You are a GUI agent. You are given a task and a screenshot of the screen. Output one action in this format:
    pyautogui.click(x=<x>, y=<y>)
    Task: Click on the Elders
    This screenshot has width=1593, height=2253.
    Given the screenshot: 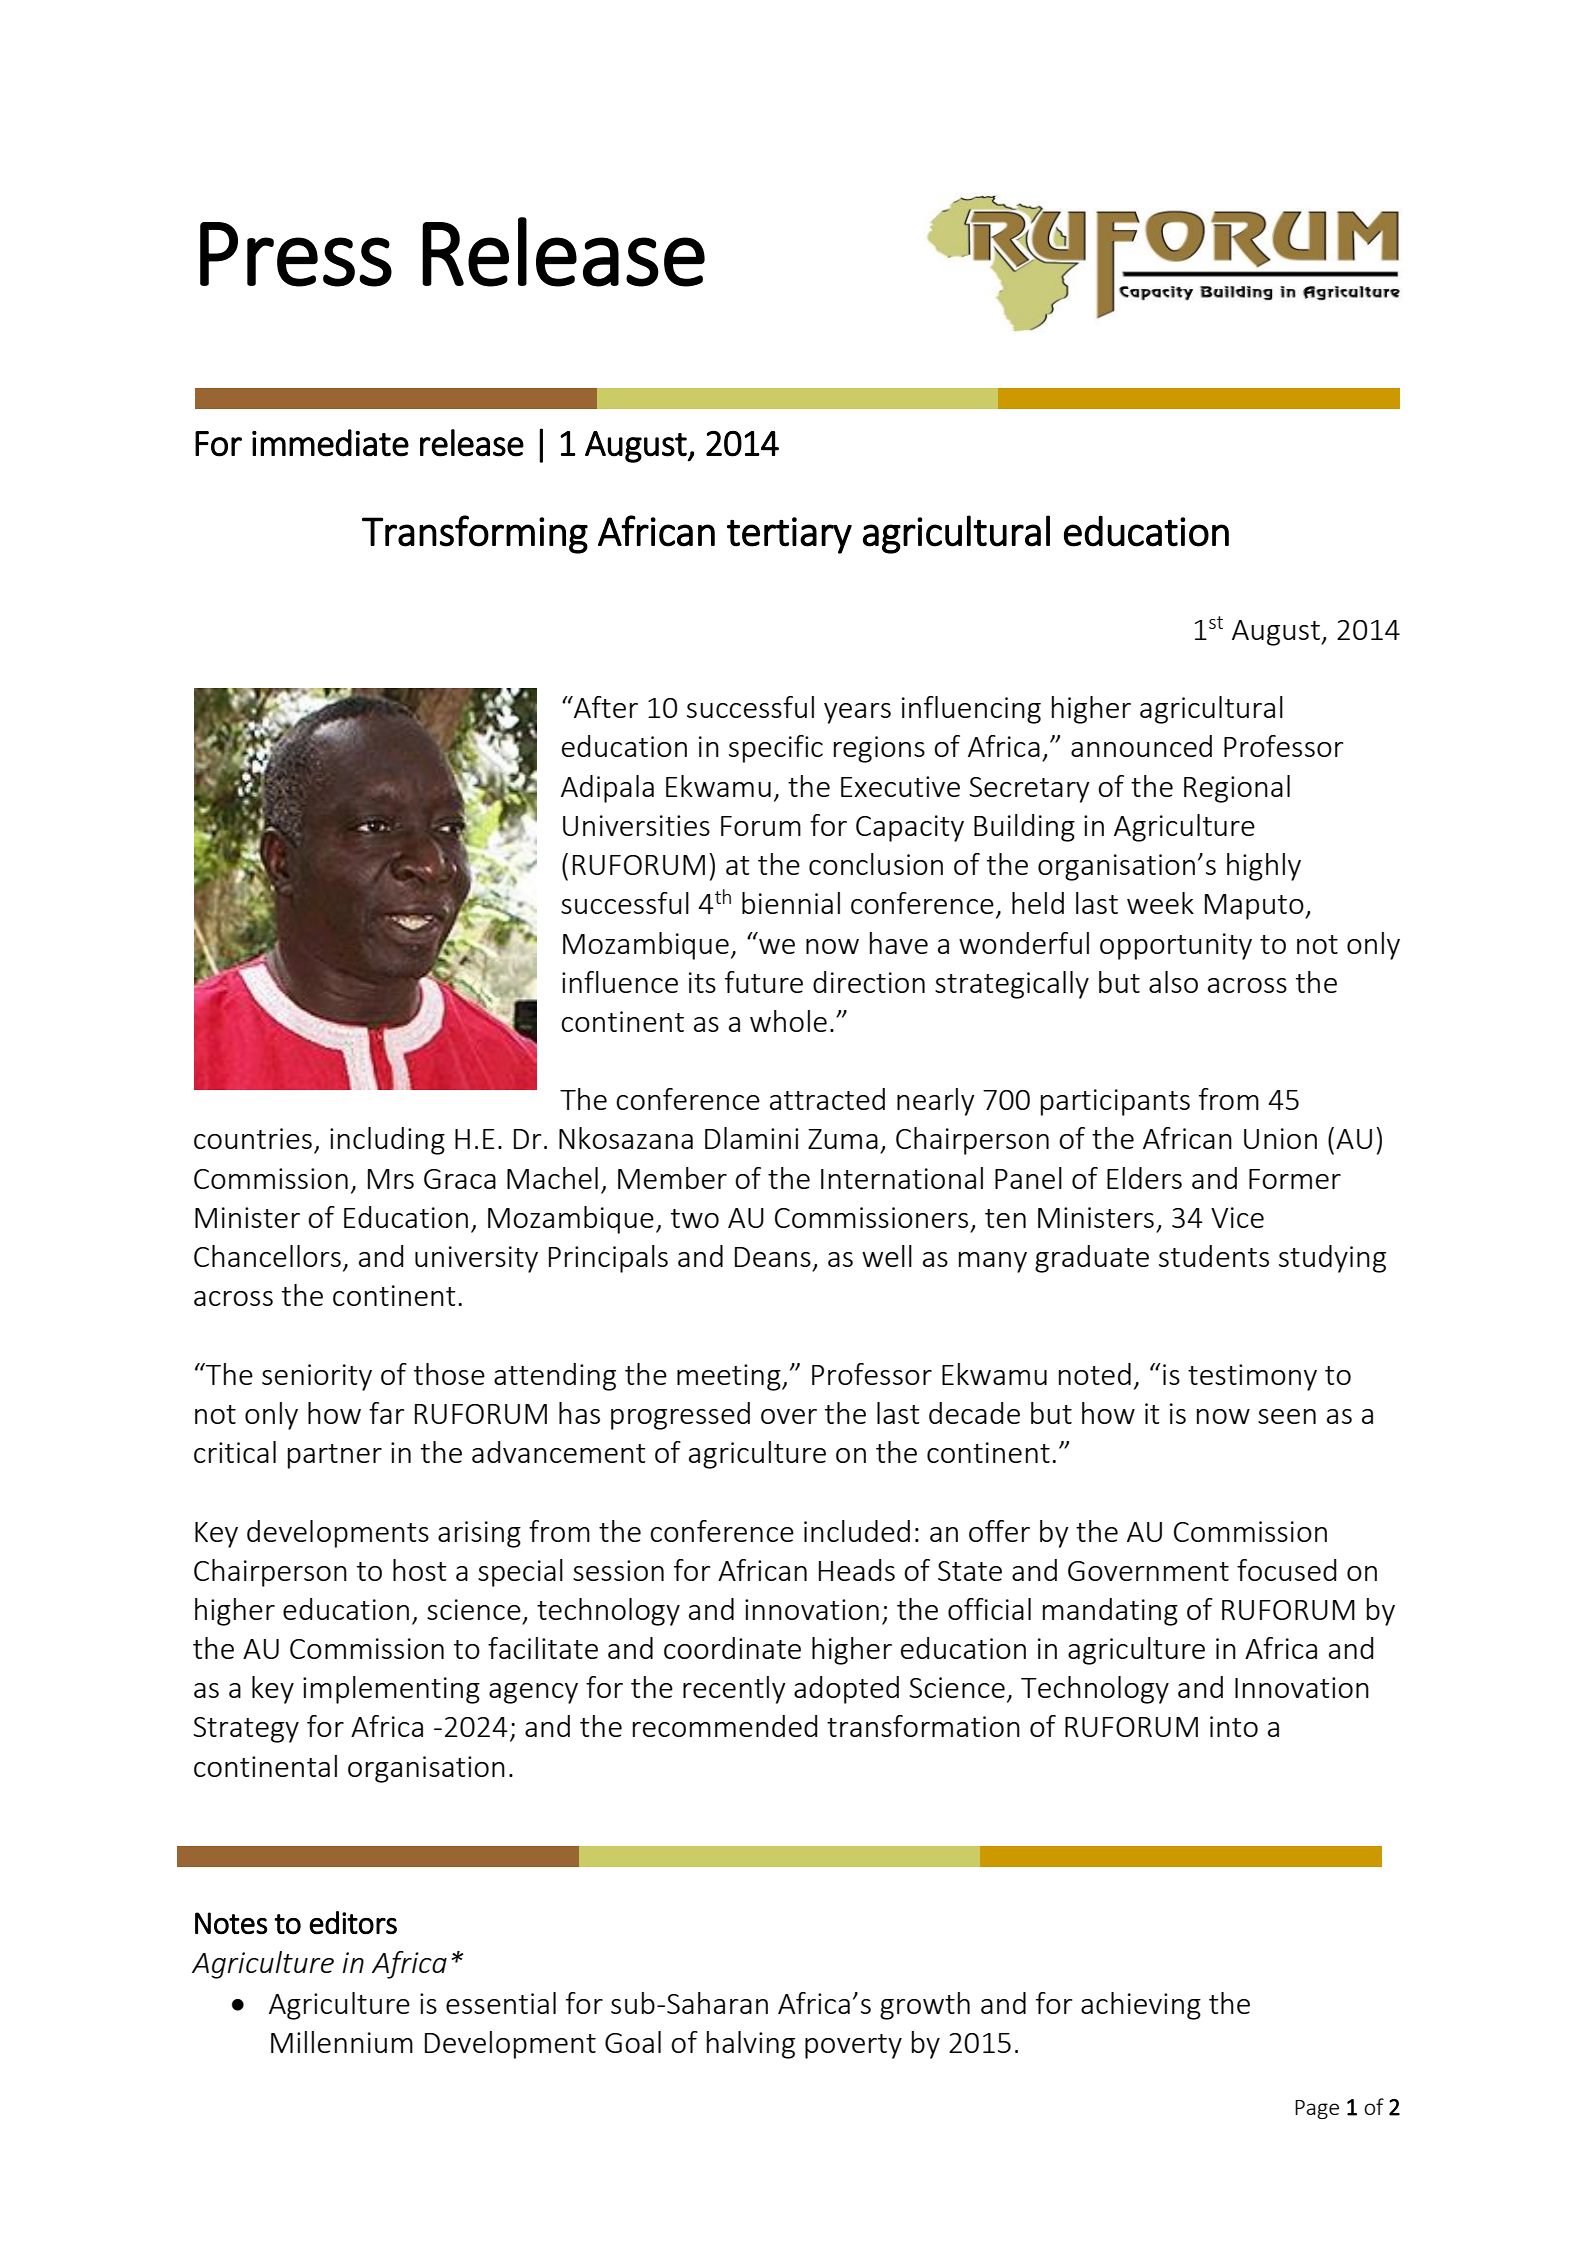 What is the action you would take?
    pyautogui.click(x=1144, y=1178)
